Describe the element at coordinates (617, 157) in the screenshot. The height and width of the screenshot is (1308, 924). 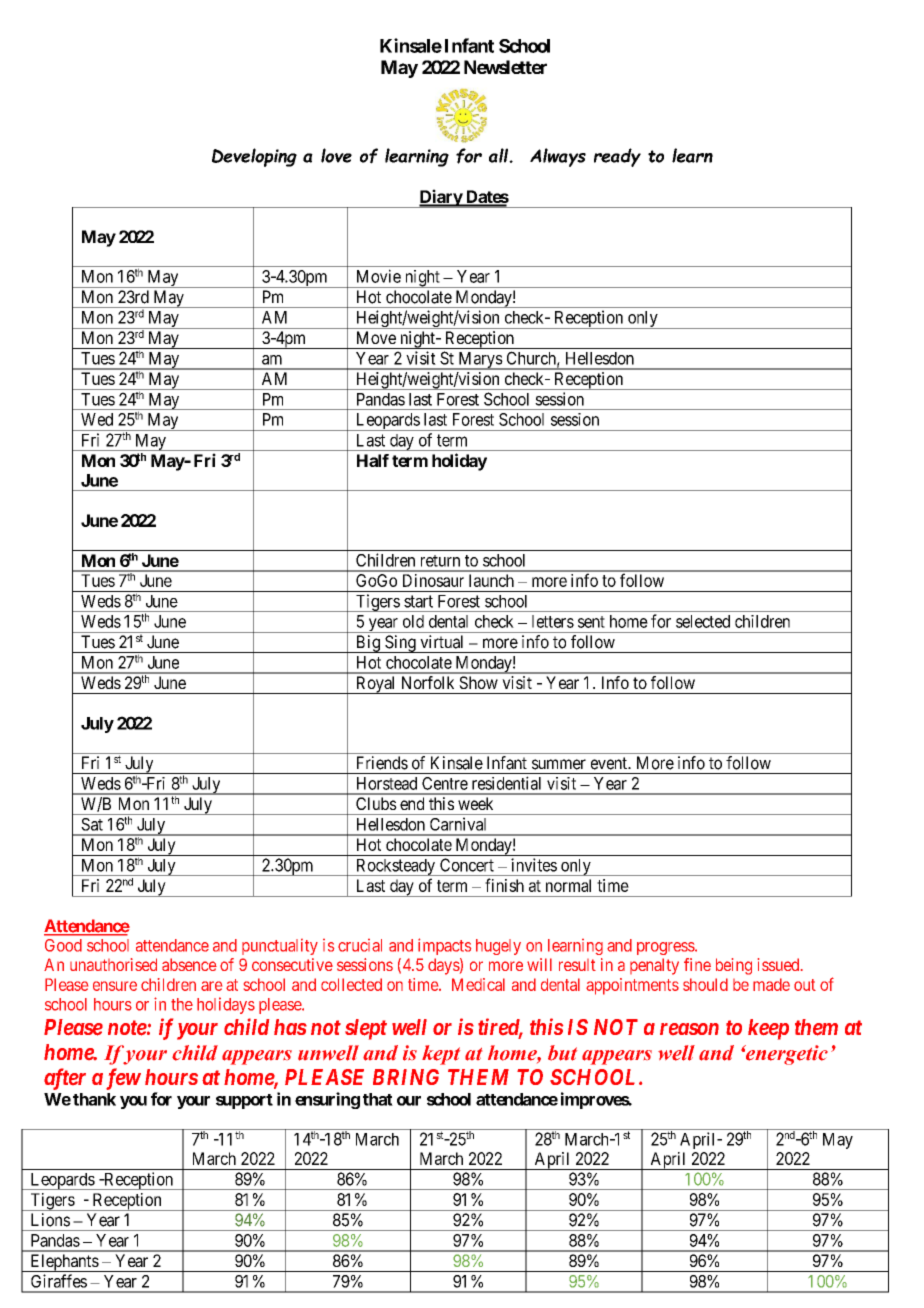
I see `ready` at that location.
